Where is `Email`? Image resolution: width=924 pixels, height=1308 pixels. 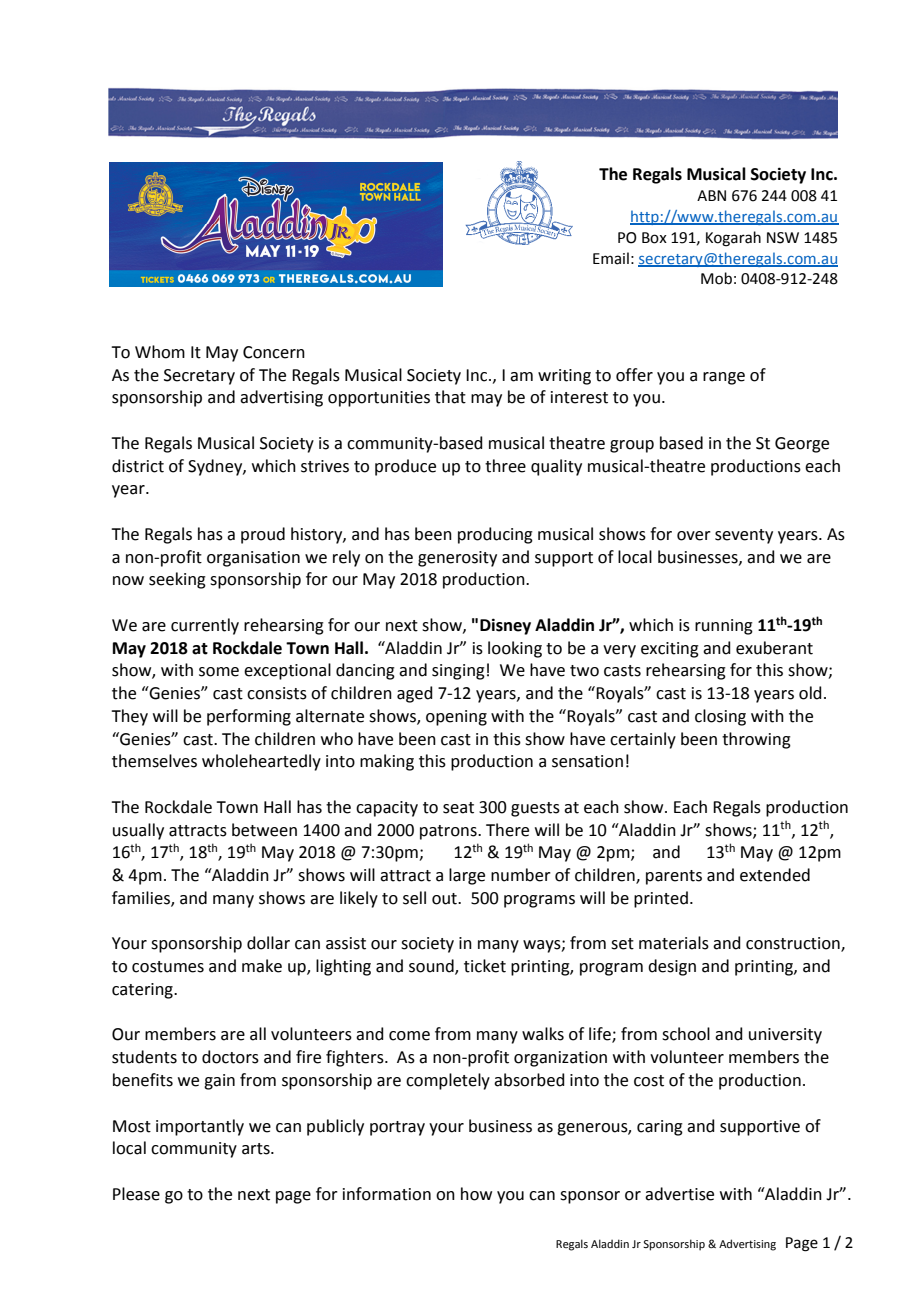 Email is located at coordinates (611, 258).
